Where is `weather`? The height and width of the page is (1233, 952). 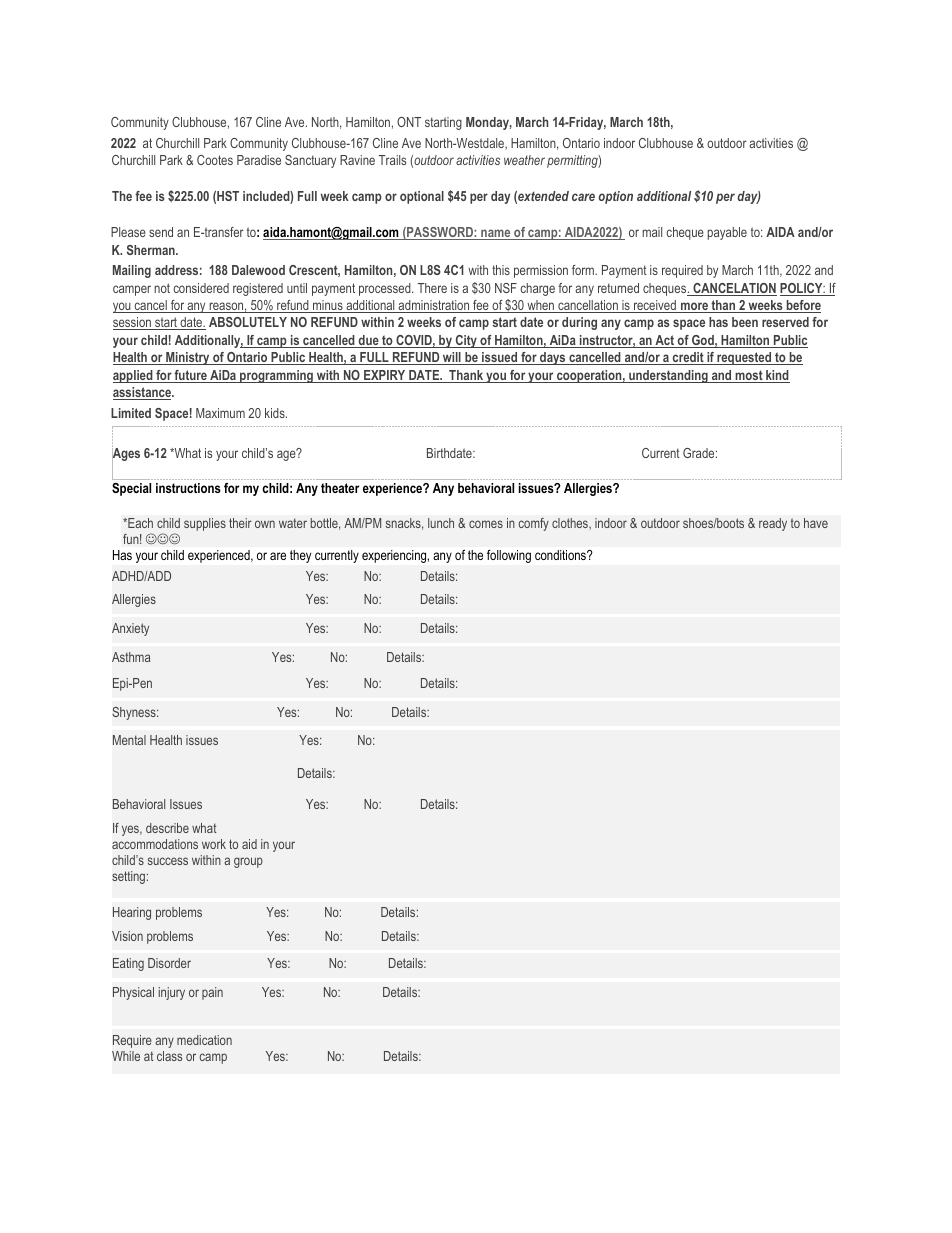 weather is located at coordinates (524, 160).
